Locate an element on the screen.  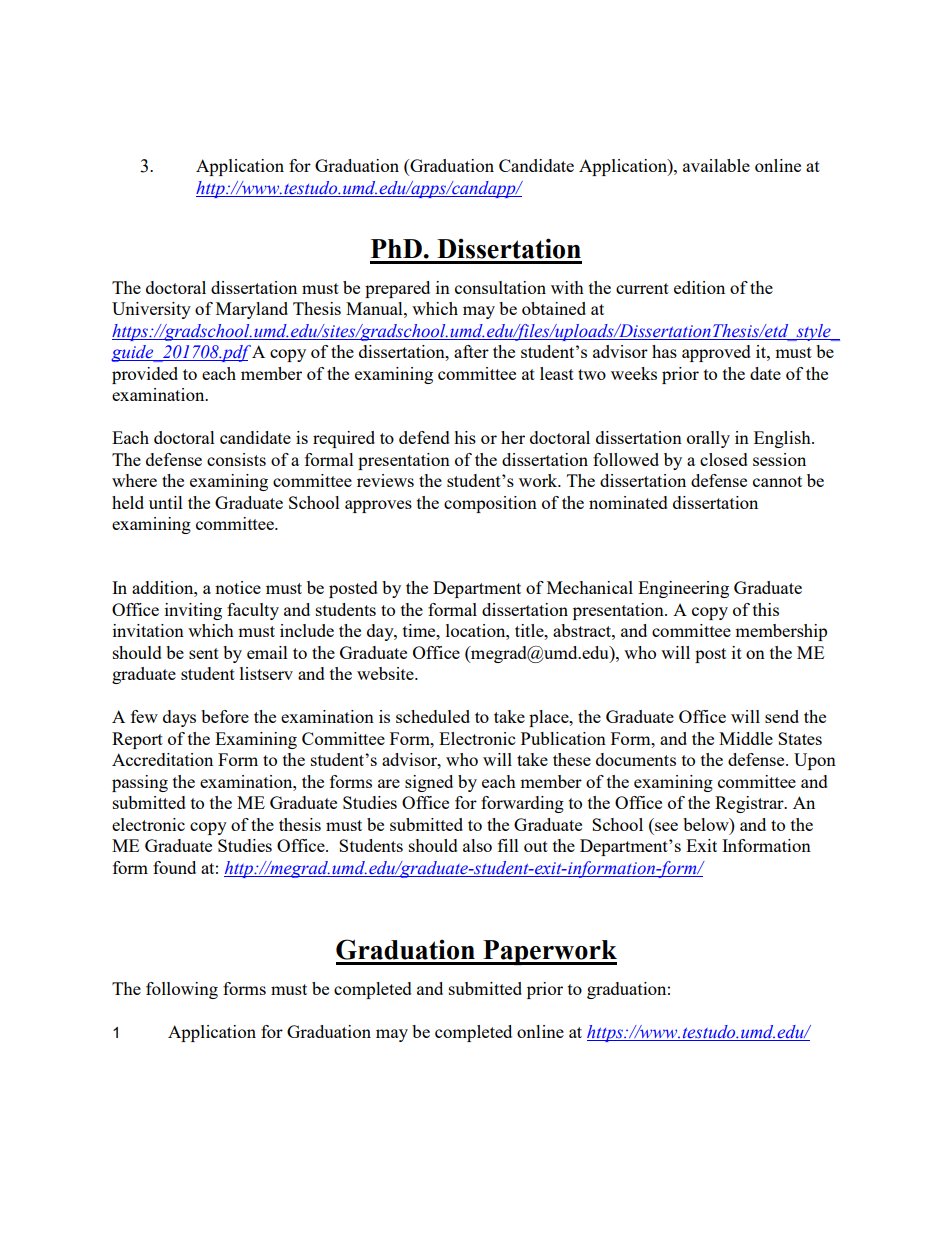
provided is located at coordinates (145, 375).
